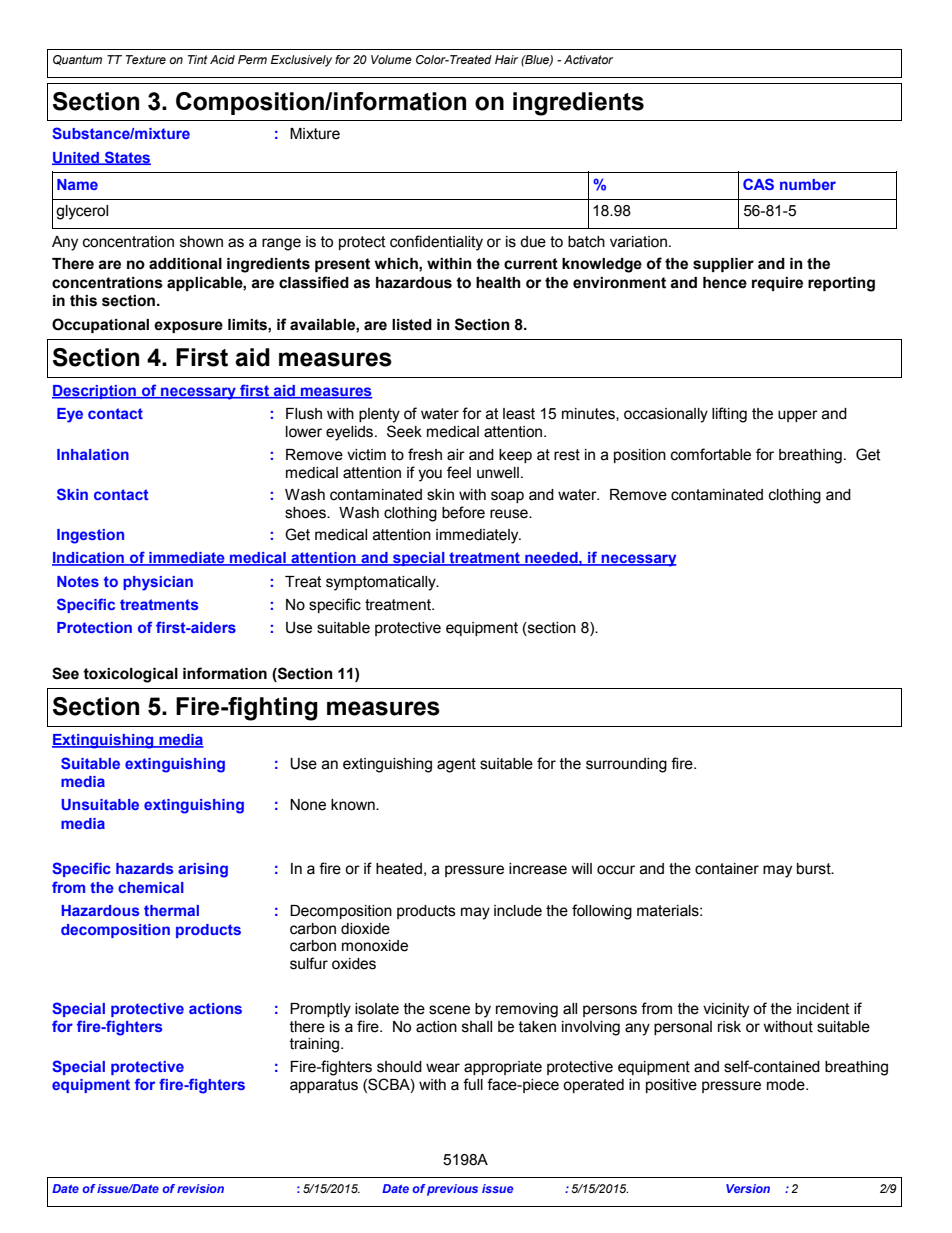 Image resolution: width=952 pixels, height=1233 pixels. What do you see at coordinates (729, 415) in the screenshot?
I see `lifting` at bounding box center [729, 415].
